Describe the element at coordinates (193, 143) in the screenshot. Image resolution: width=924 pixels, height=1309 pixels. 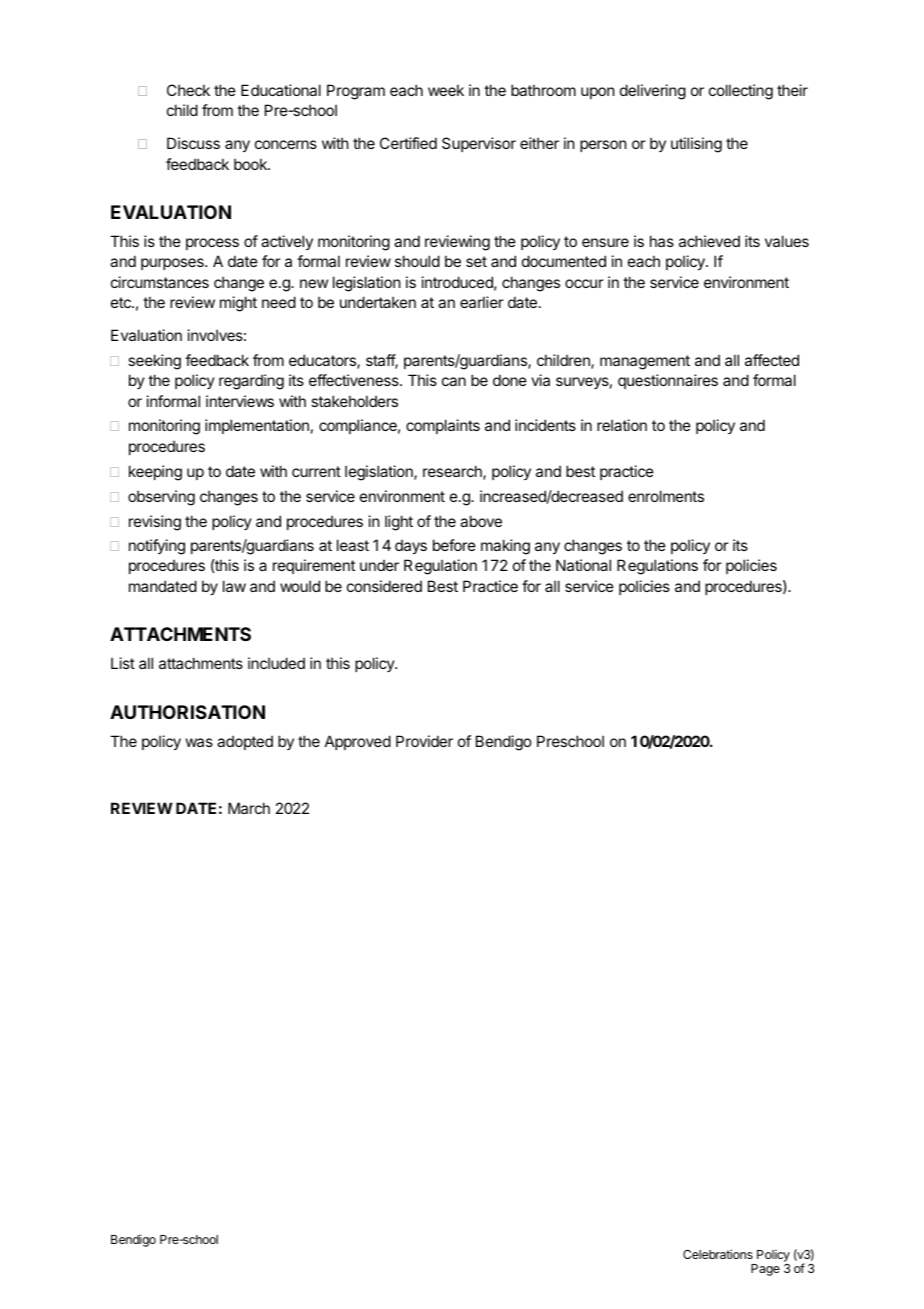
I see `Discuss` at that location.
